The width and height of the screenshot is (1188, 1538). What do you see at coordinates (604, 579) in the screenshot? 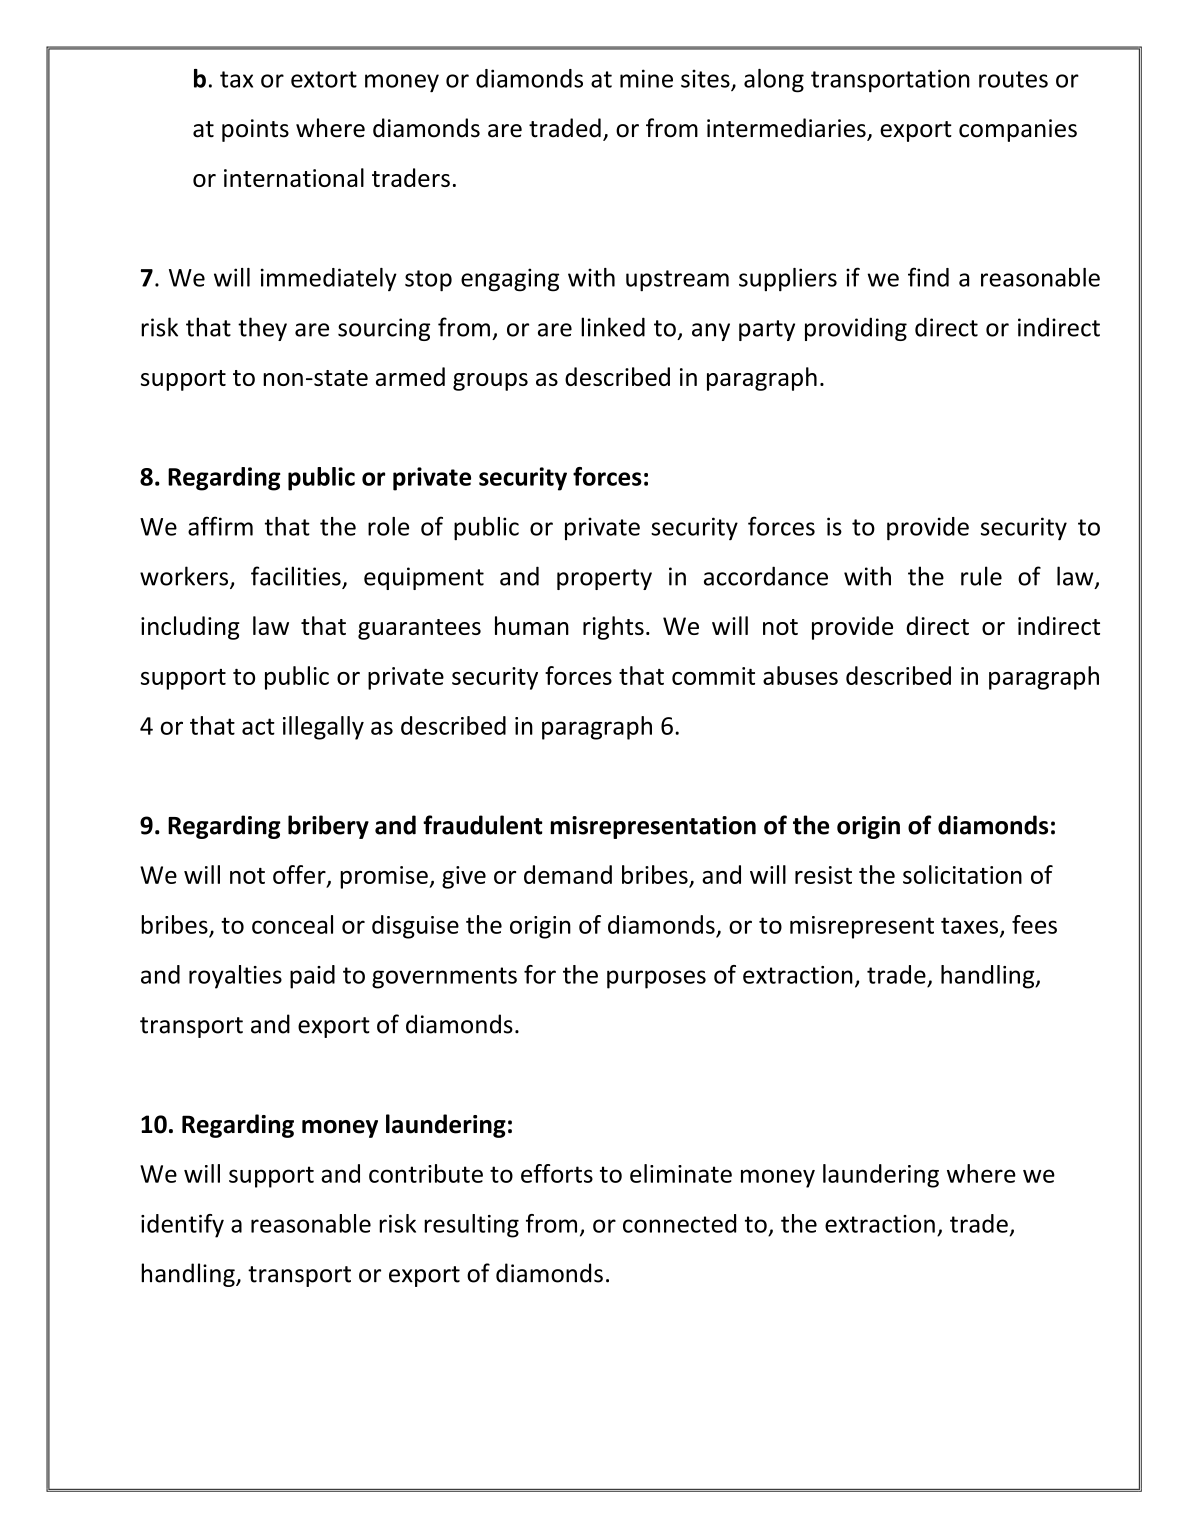
I see `property` at bounding box center [604, 579].
